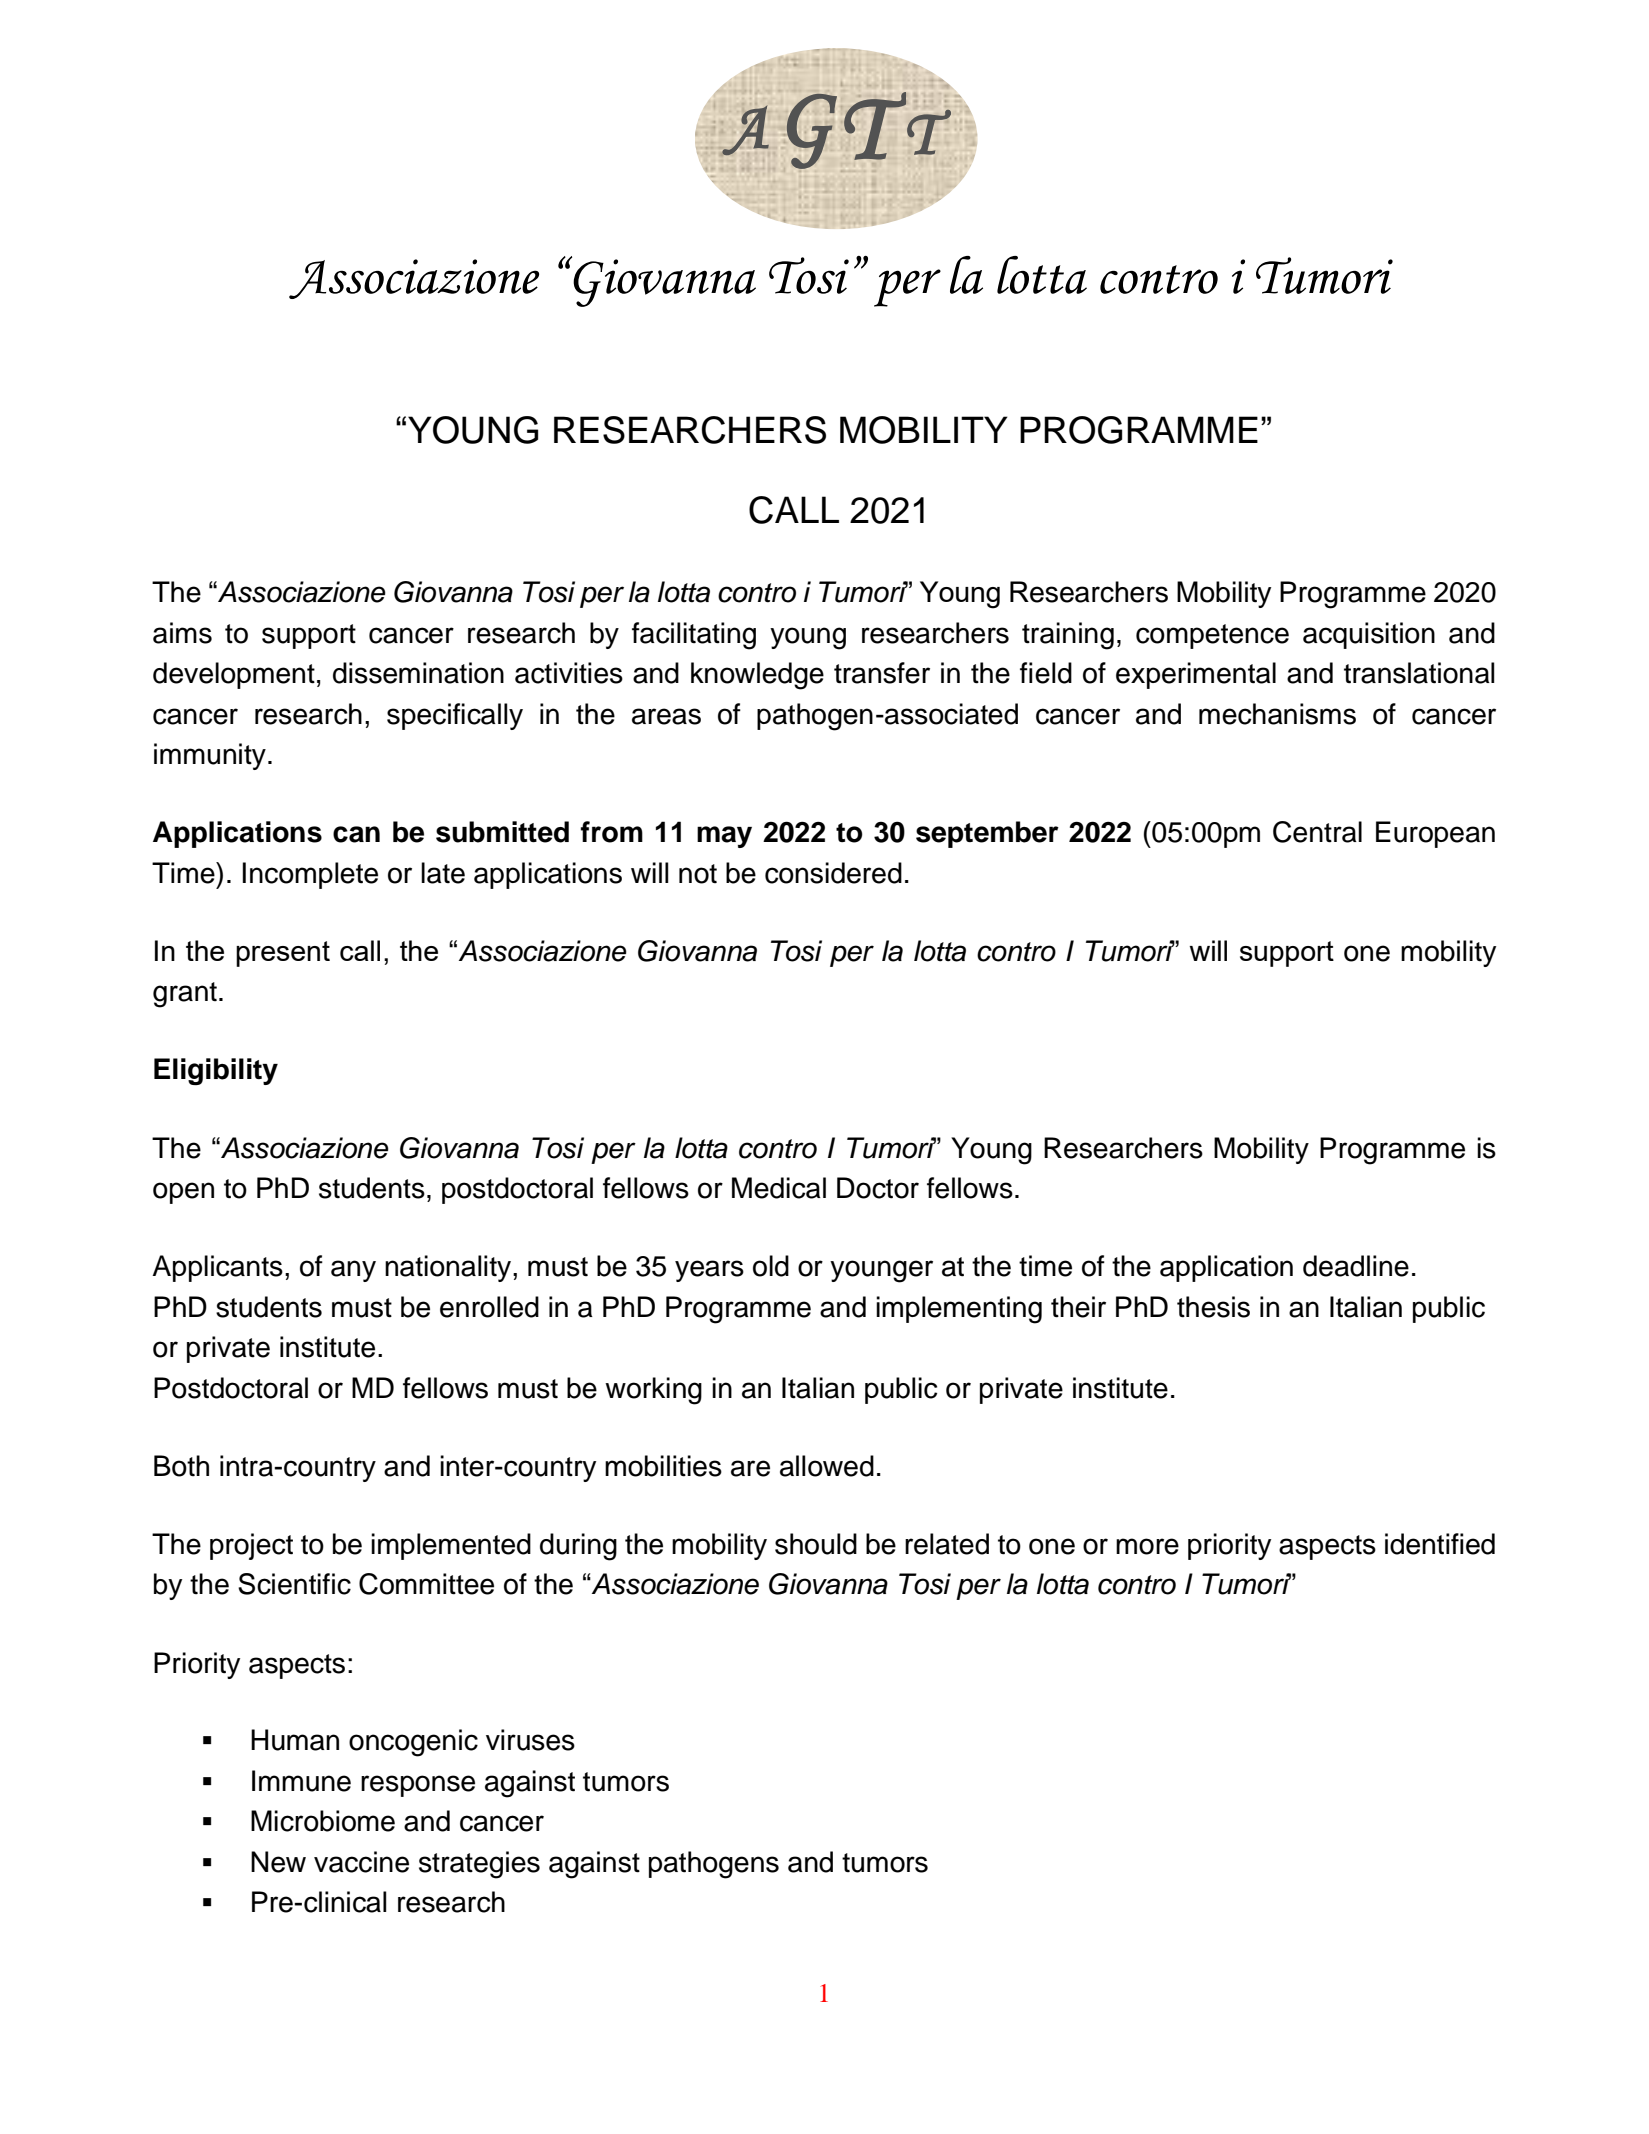 The height and width of the screenshot is (2134, 1649). What do you see at coordinates (1277, 714) in the screenshot?
I see `mechanisms` at bounding box center [1277, 714].
